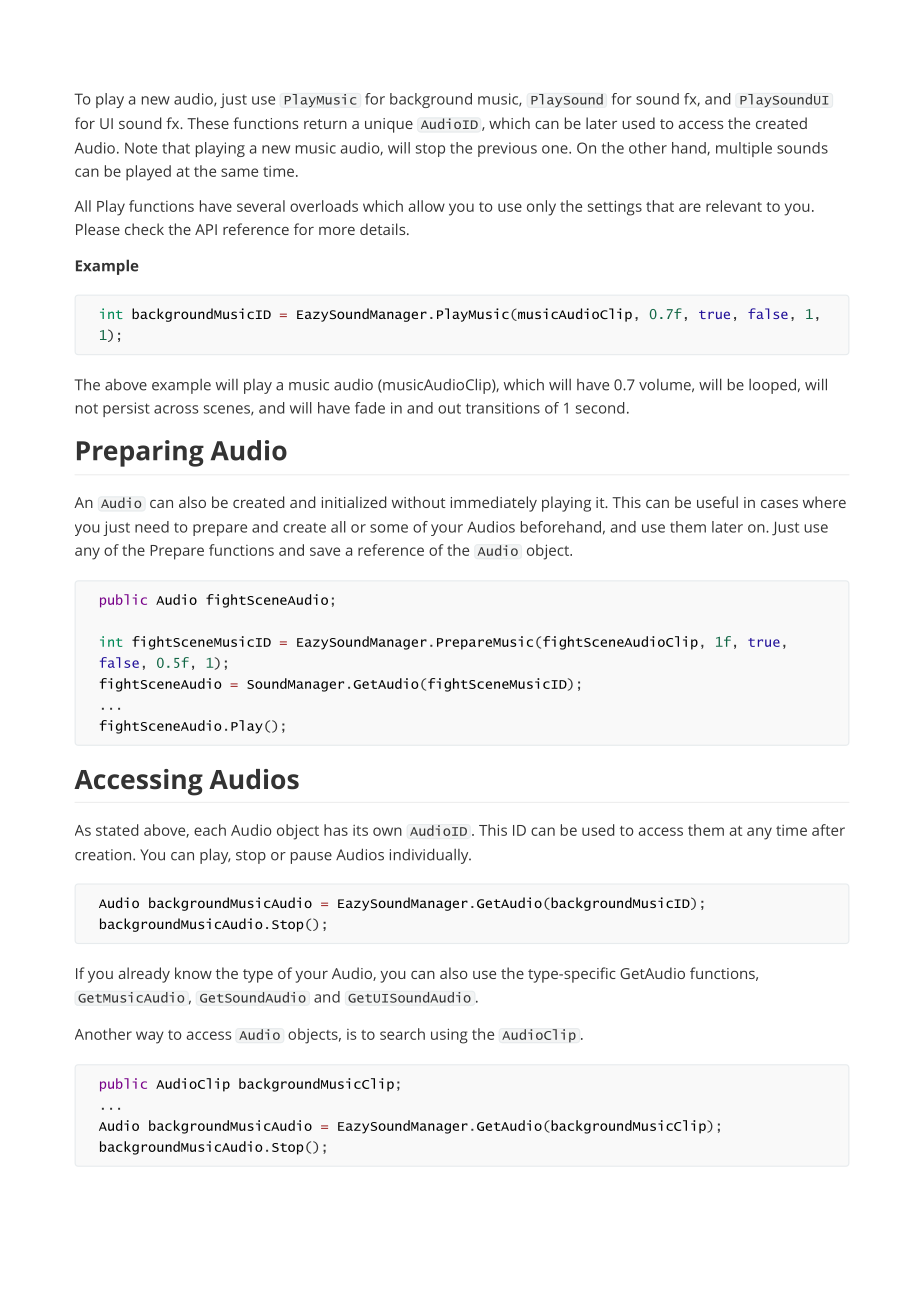 Image resolution: width=924 pixels, height=1307 pixels. I want to click on multiple, so click(744, 149).
